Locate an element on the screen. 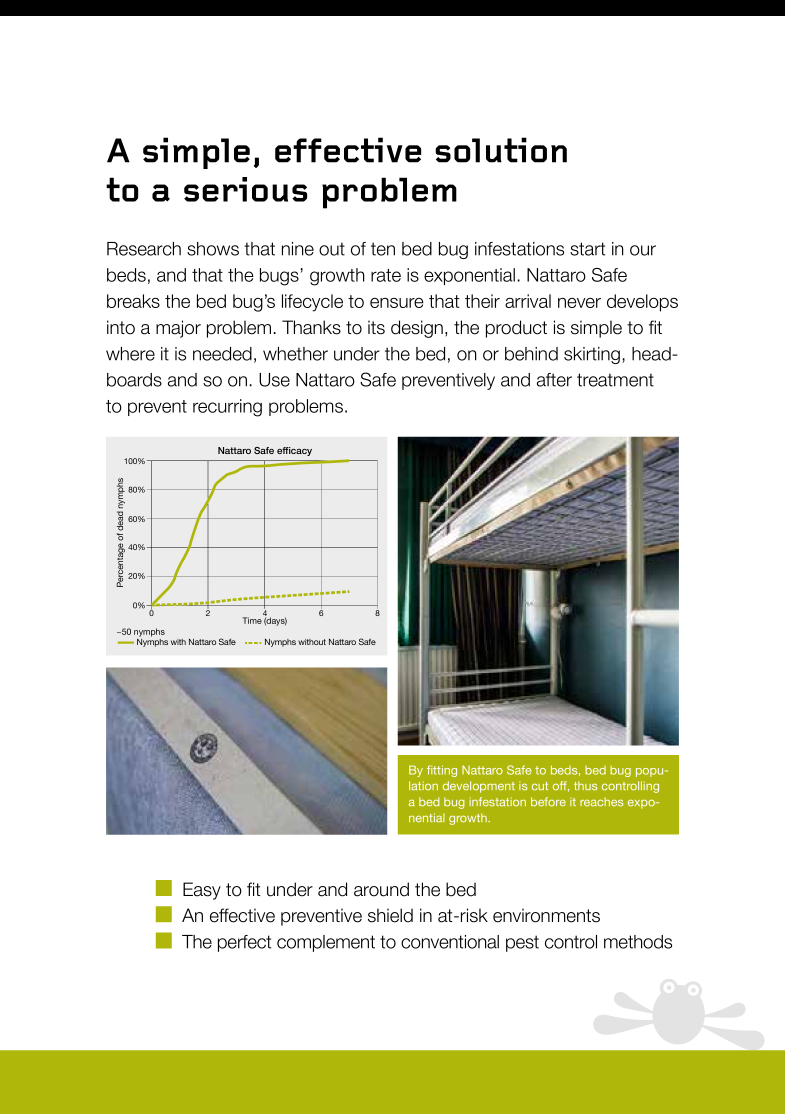 The width and height of the screenshot is (785, 1114). ten is located at coordinates (383, 249).
